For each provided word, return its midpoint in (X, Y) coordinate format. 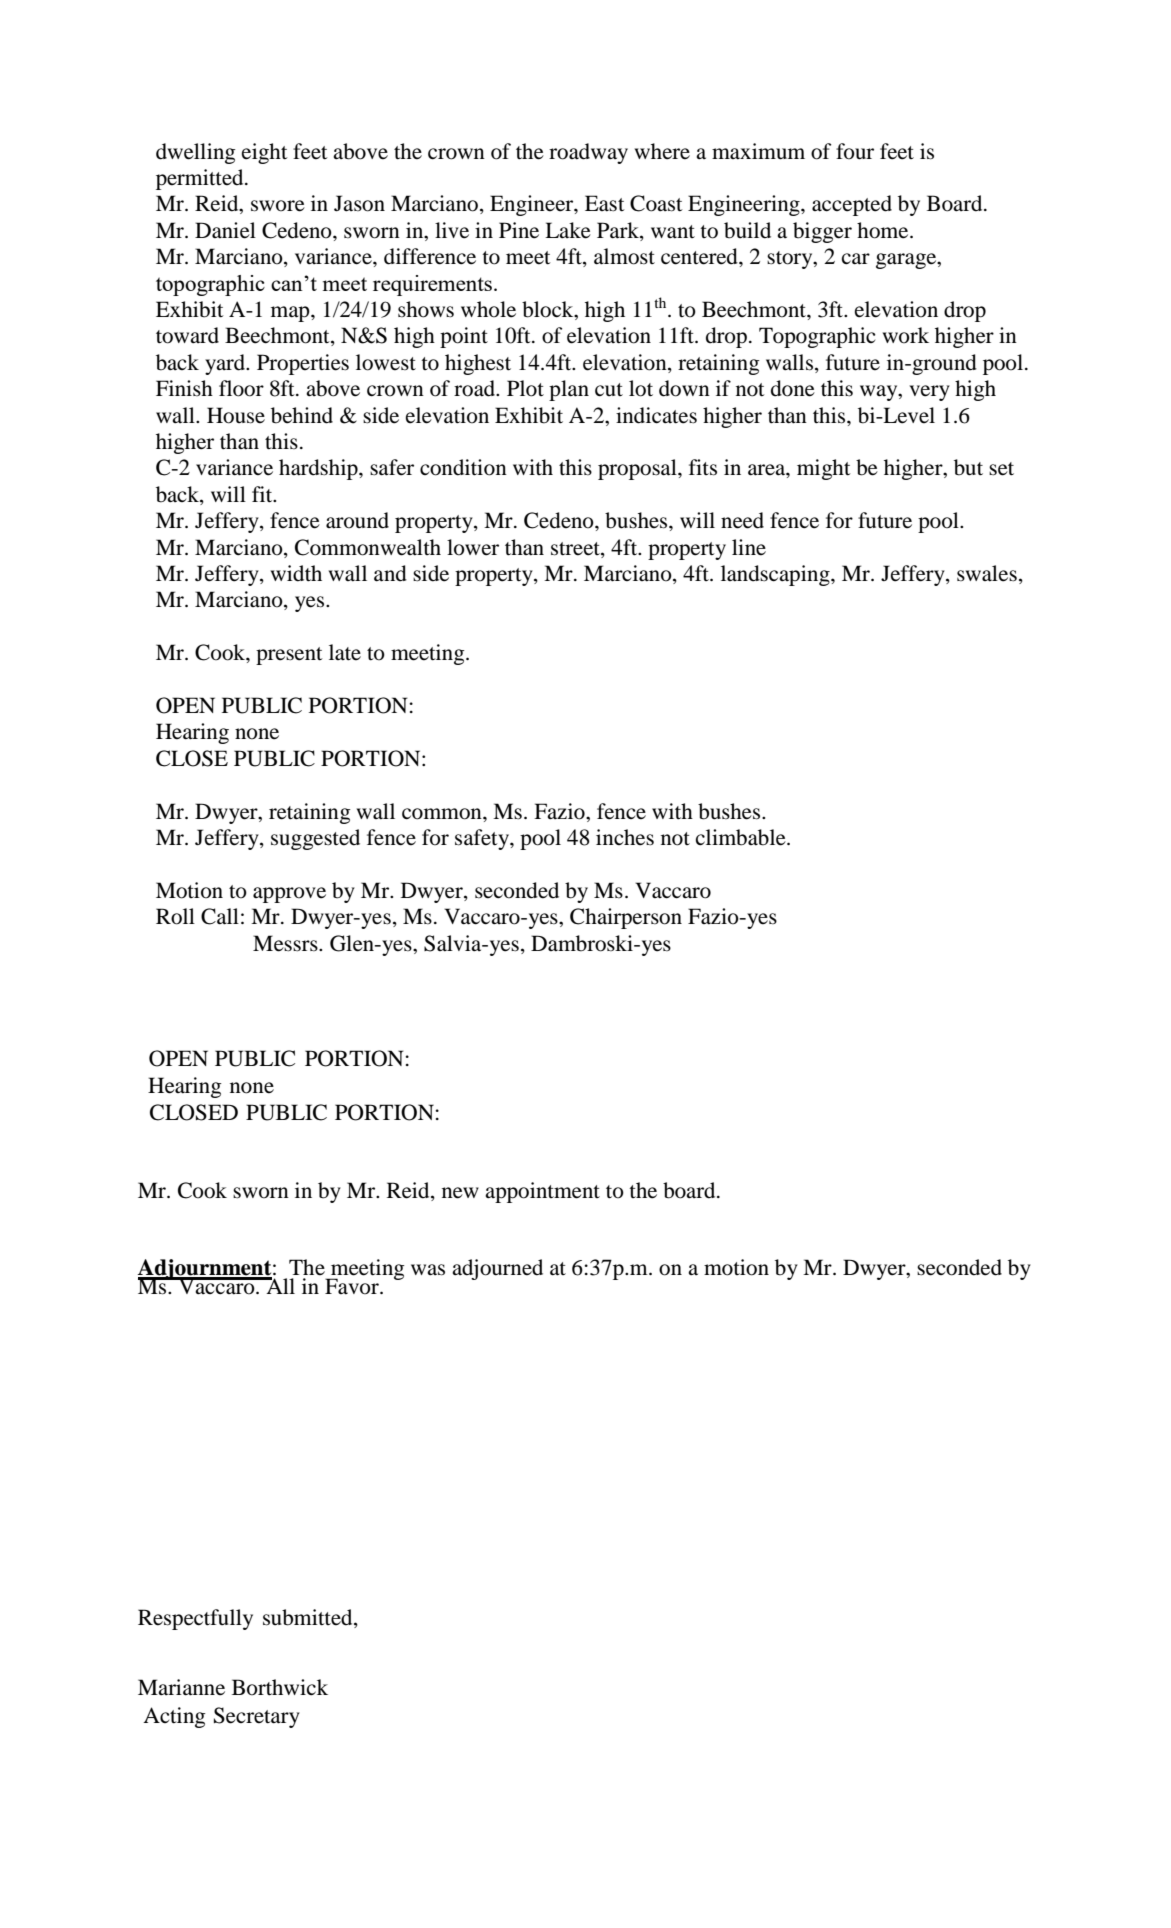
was (428, 1270)
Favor (353, 1286)
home (884, 230)
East (605, 203)
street (576, 549)
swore (278, 206)
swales (987, 573)
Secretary (257, 1717)
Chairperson (626, 918)
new (460, 1193)
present (289, 656)
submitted (309, 1618)
